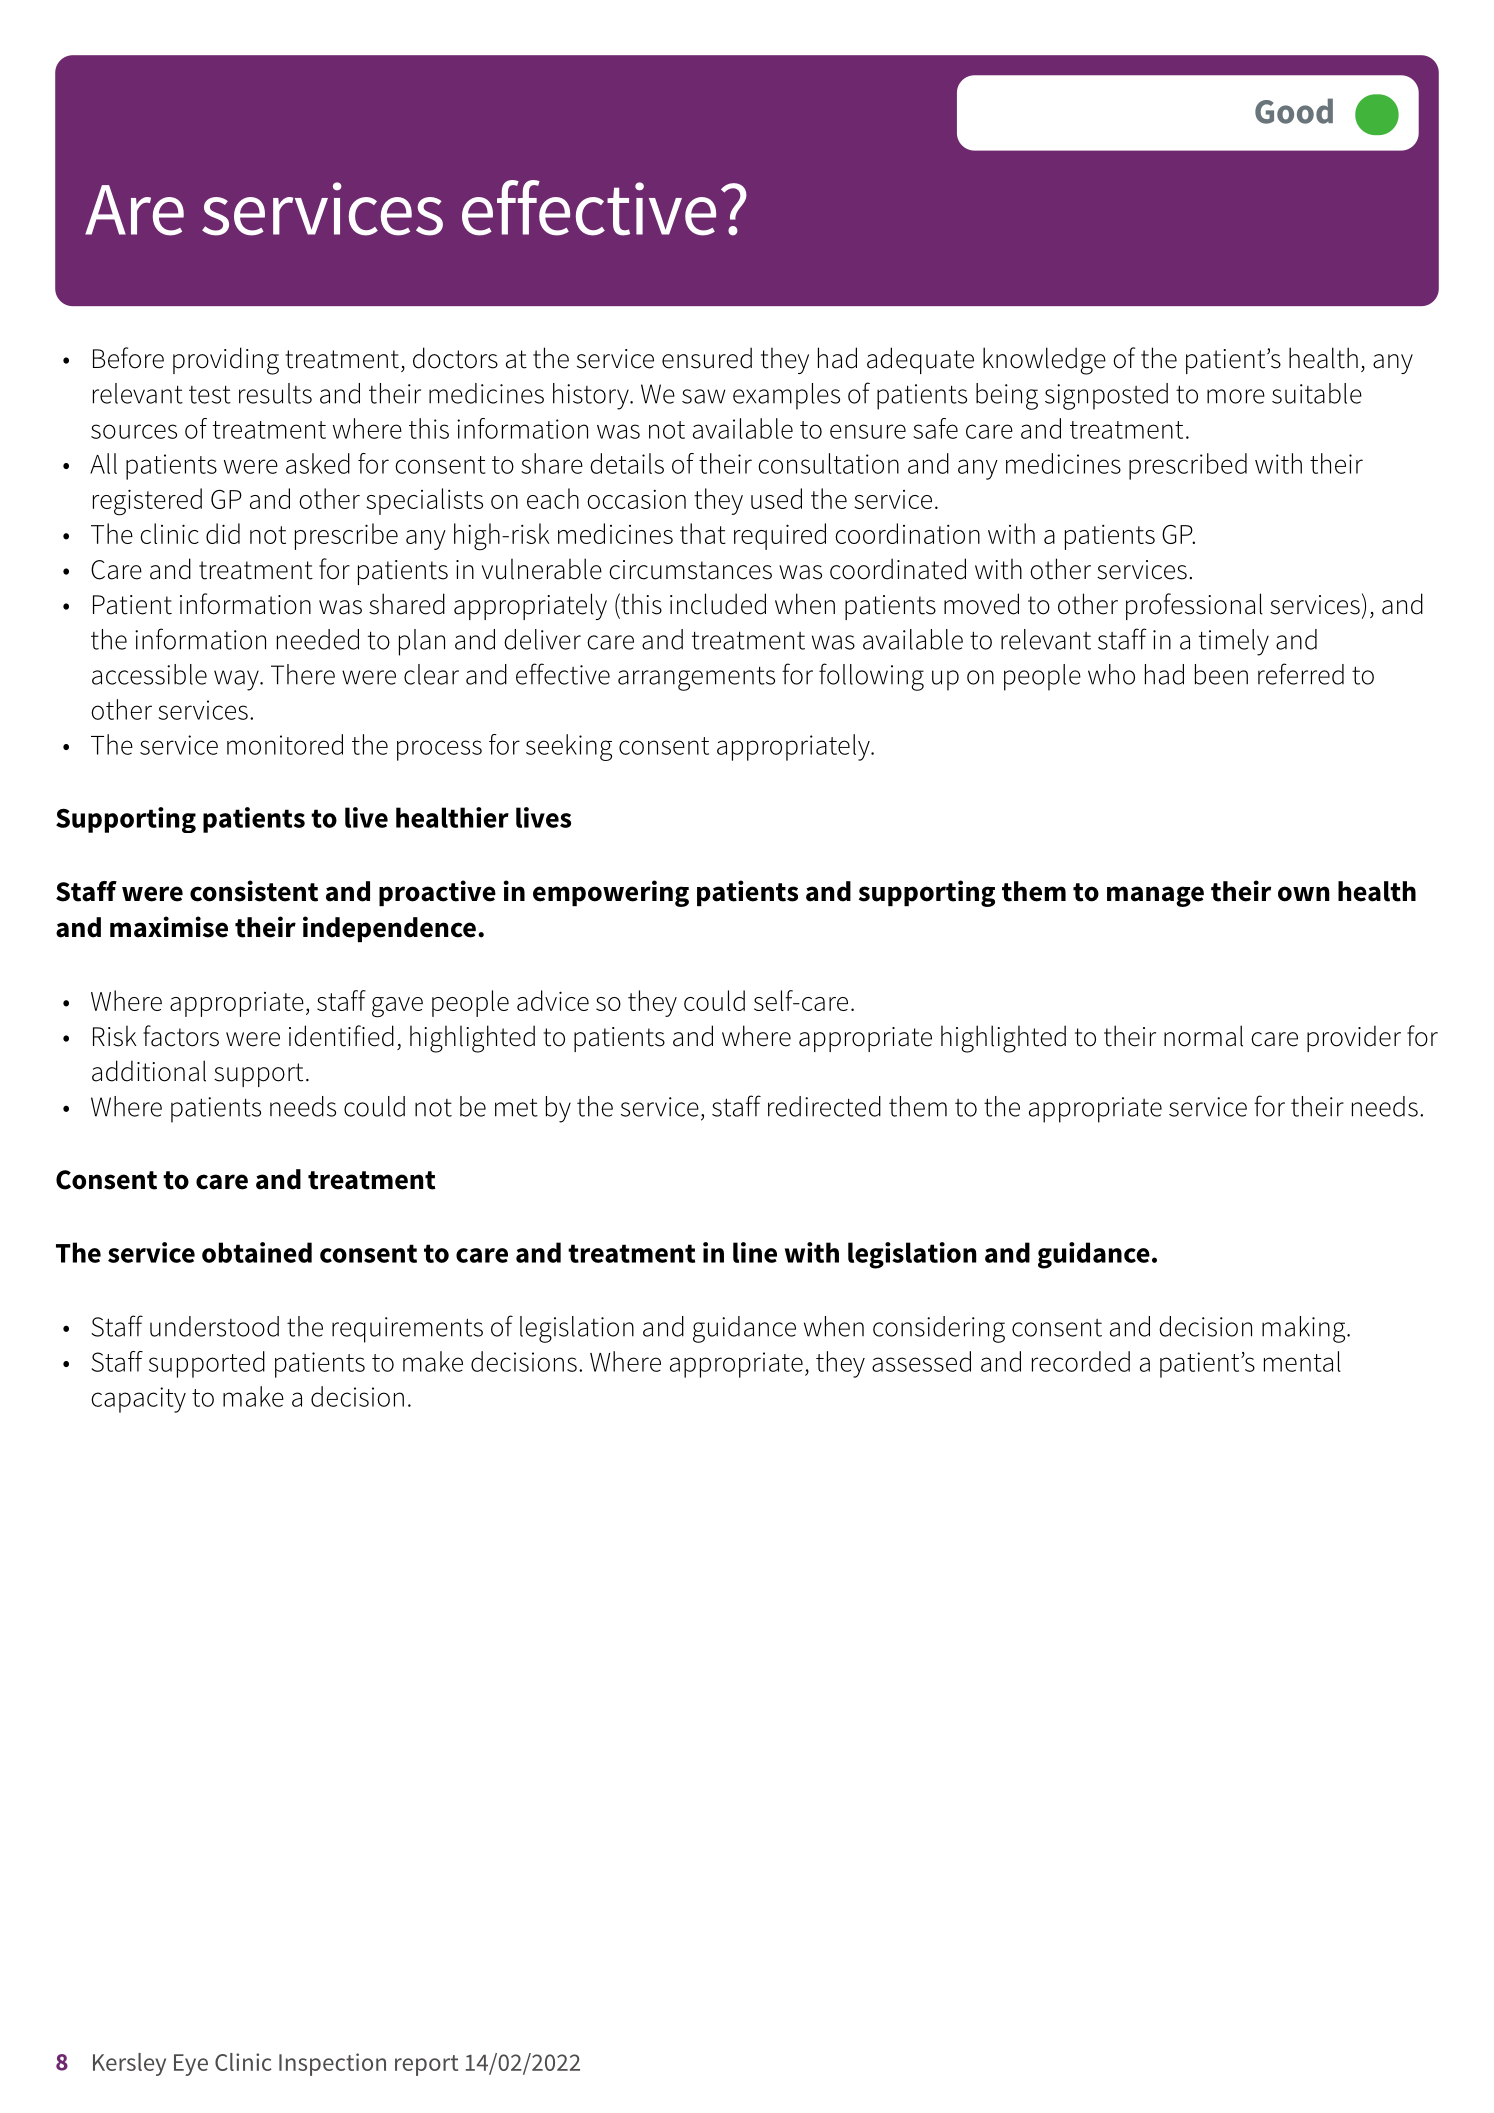 The image size is (1494, 2113). What do you see at coordinates (921, 1361) in the screenshot?
I see `assessed` at bounding box center [921, 1361].
